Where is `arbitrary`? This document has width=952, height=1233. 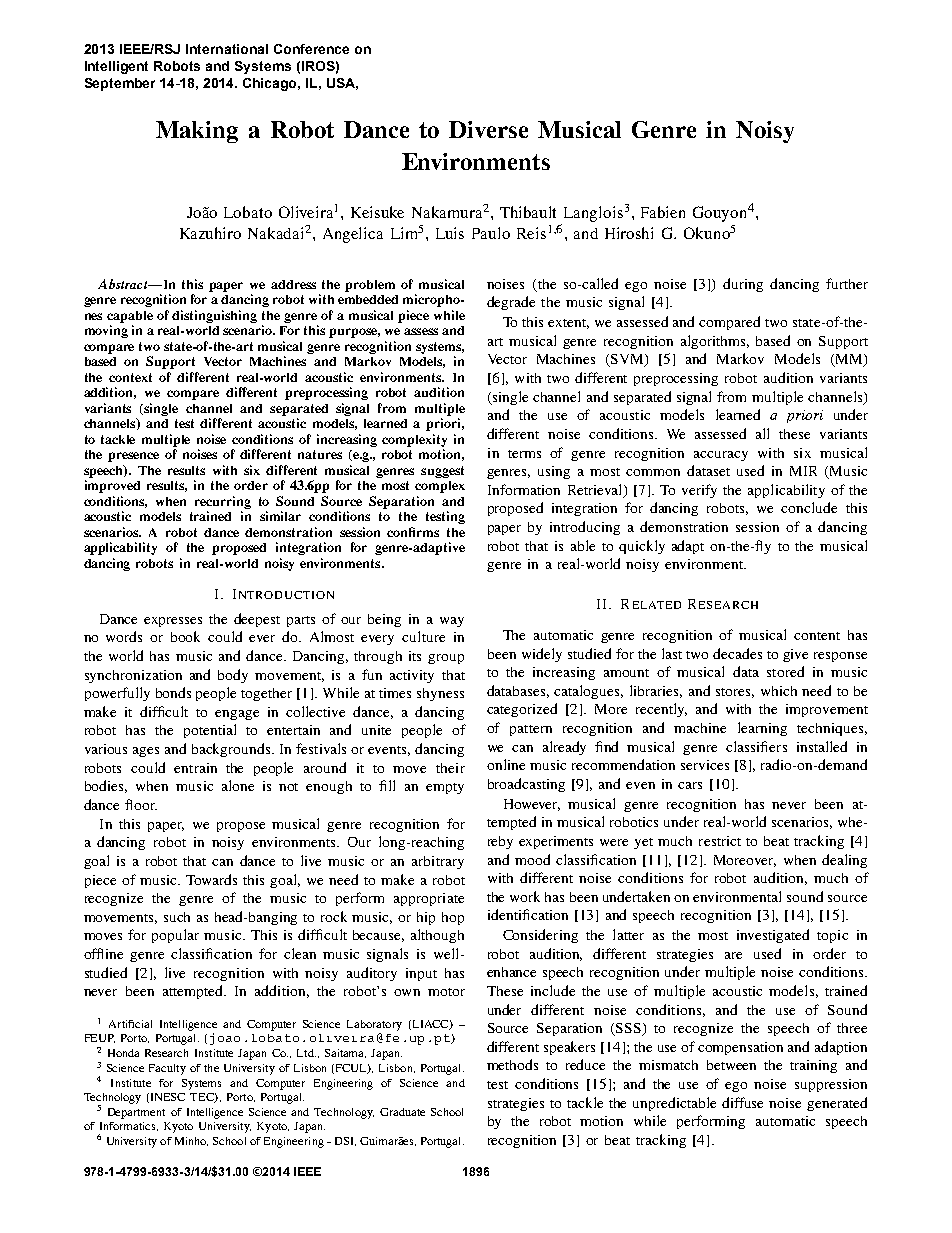 arbitrary is located at coordinates (438, 862).
